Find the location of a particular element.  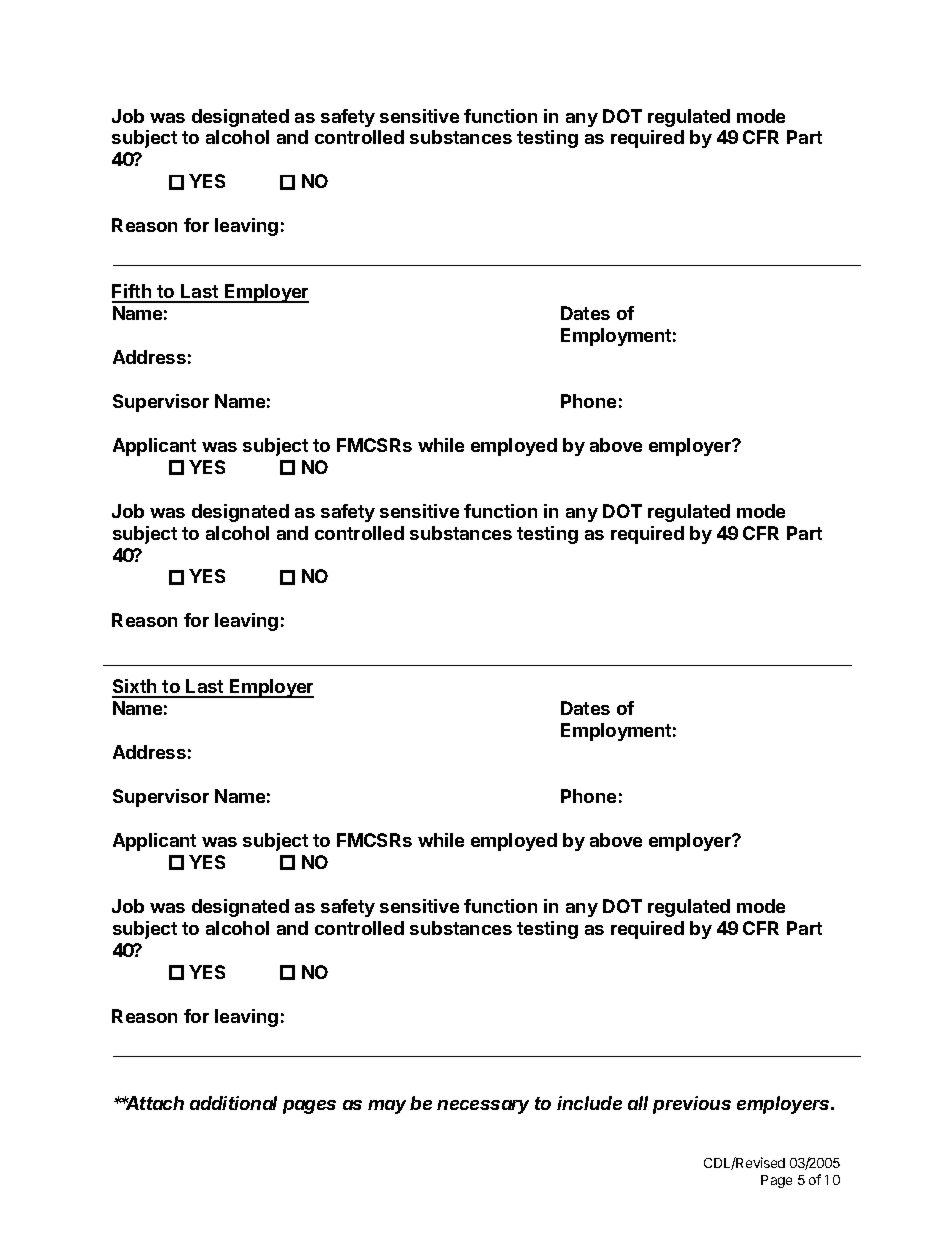

previous is located at coordinates (692, 1105).
